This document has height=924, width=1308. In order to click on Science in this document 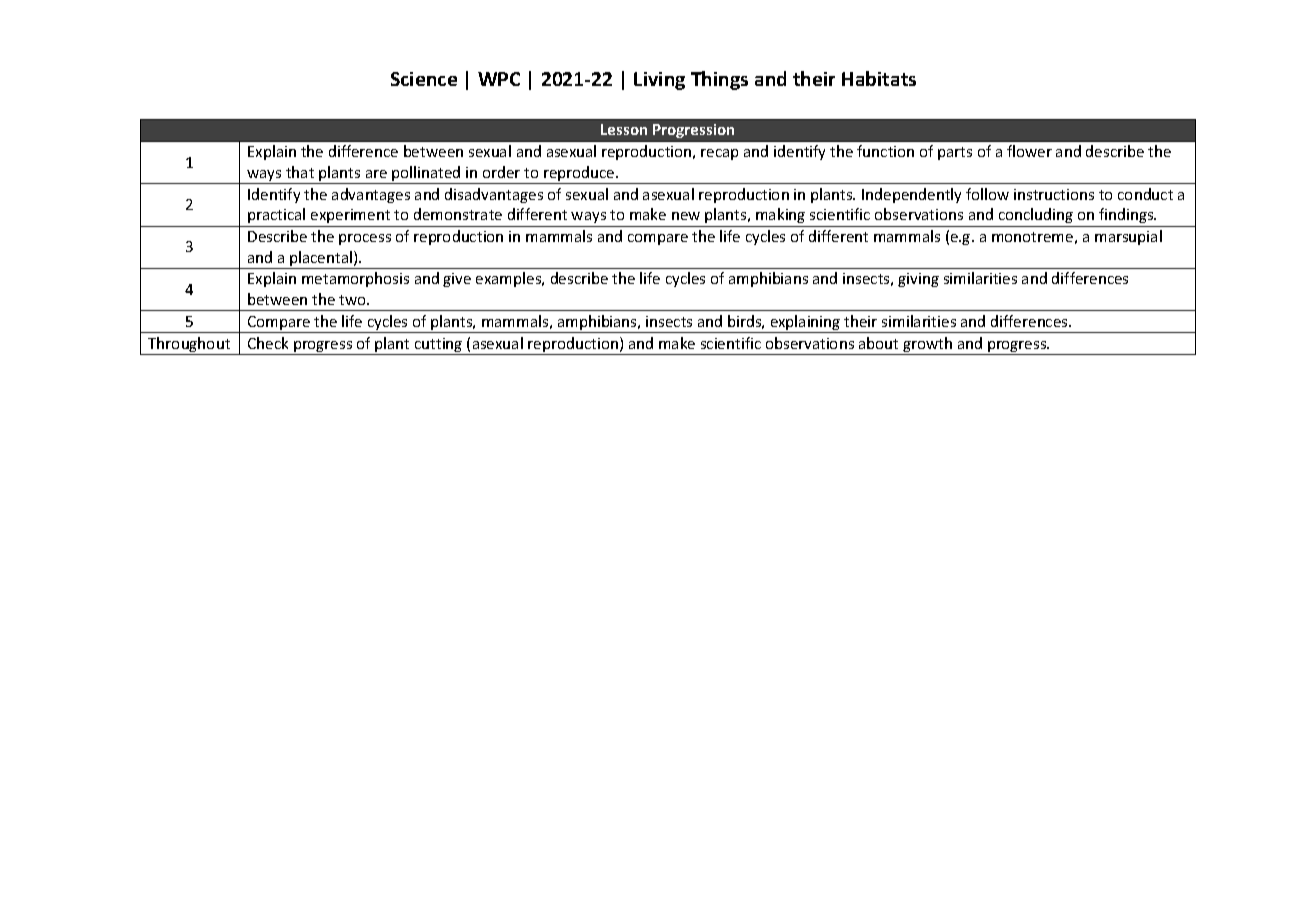, I will do `click(424, 79)`.
